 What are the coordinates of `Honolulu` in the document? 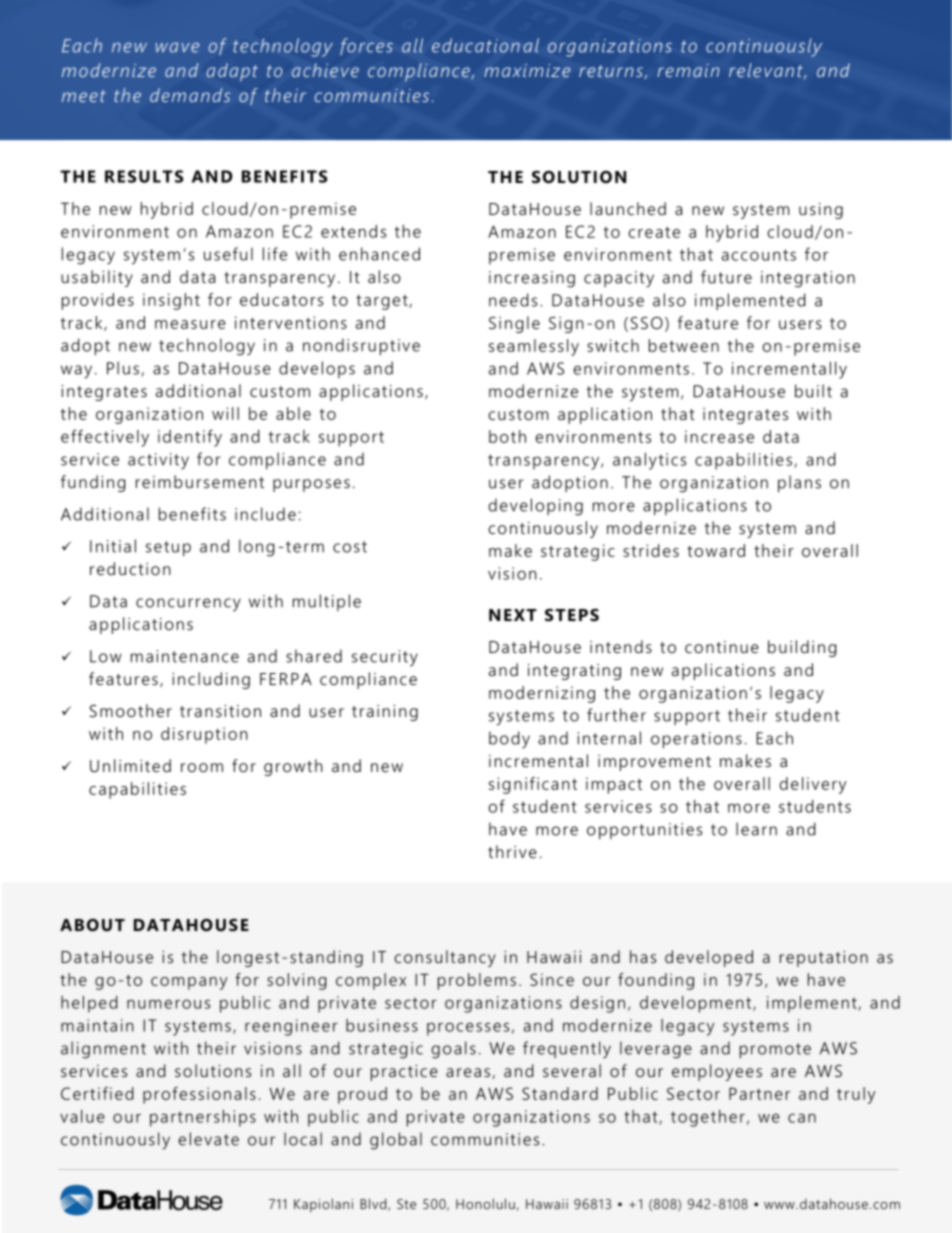 It's located at (485, 1203).
